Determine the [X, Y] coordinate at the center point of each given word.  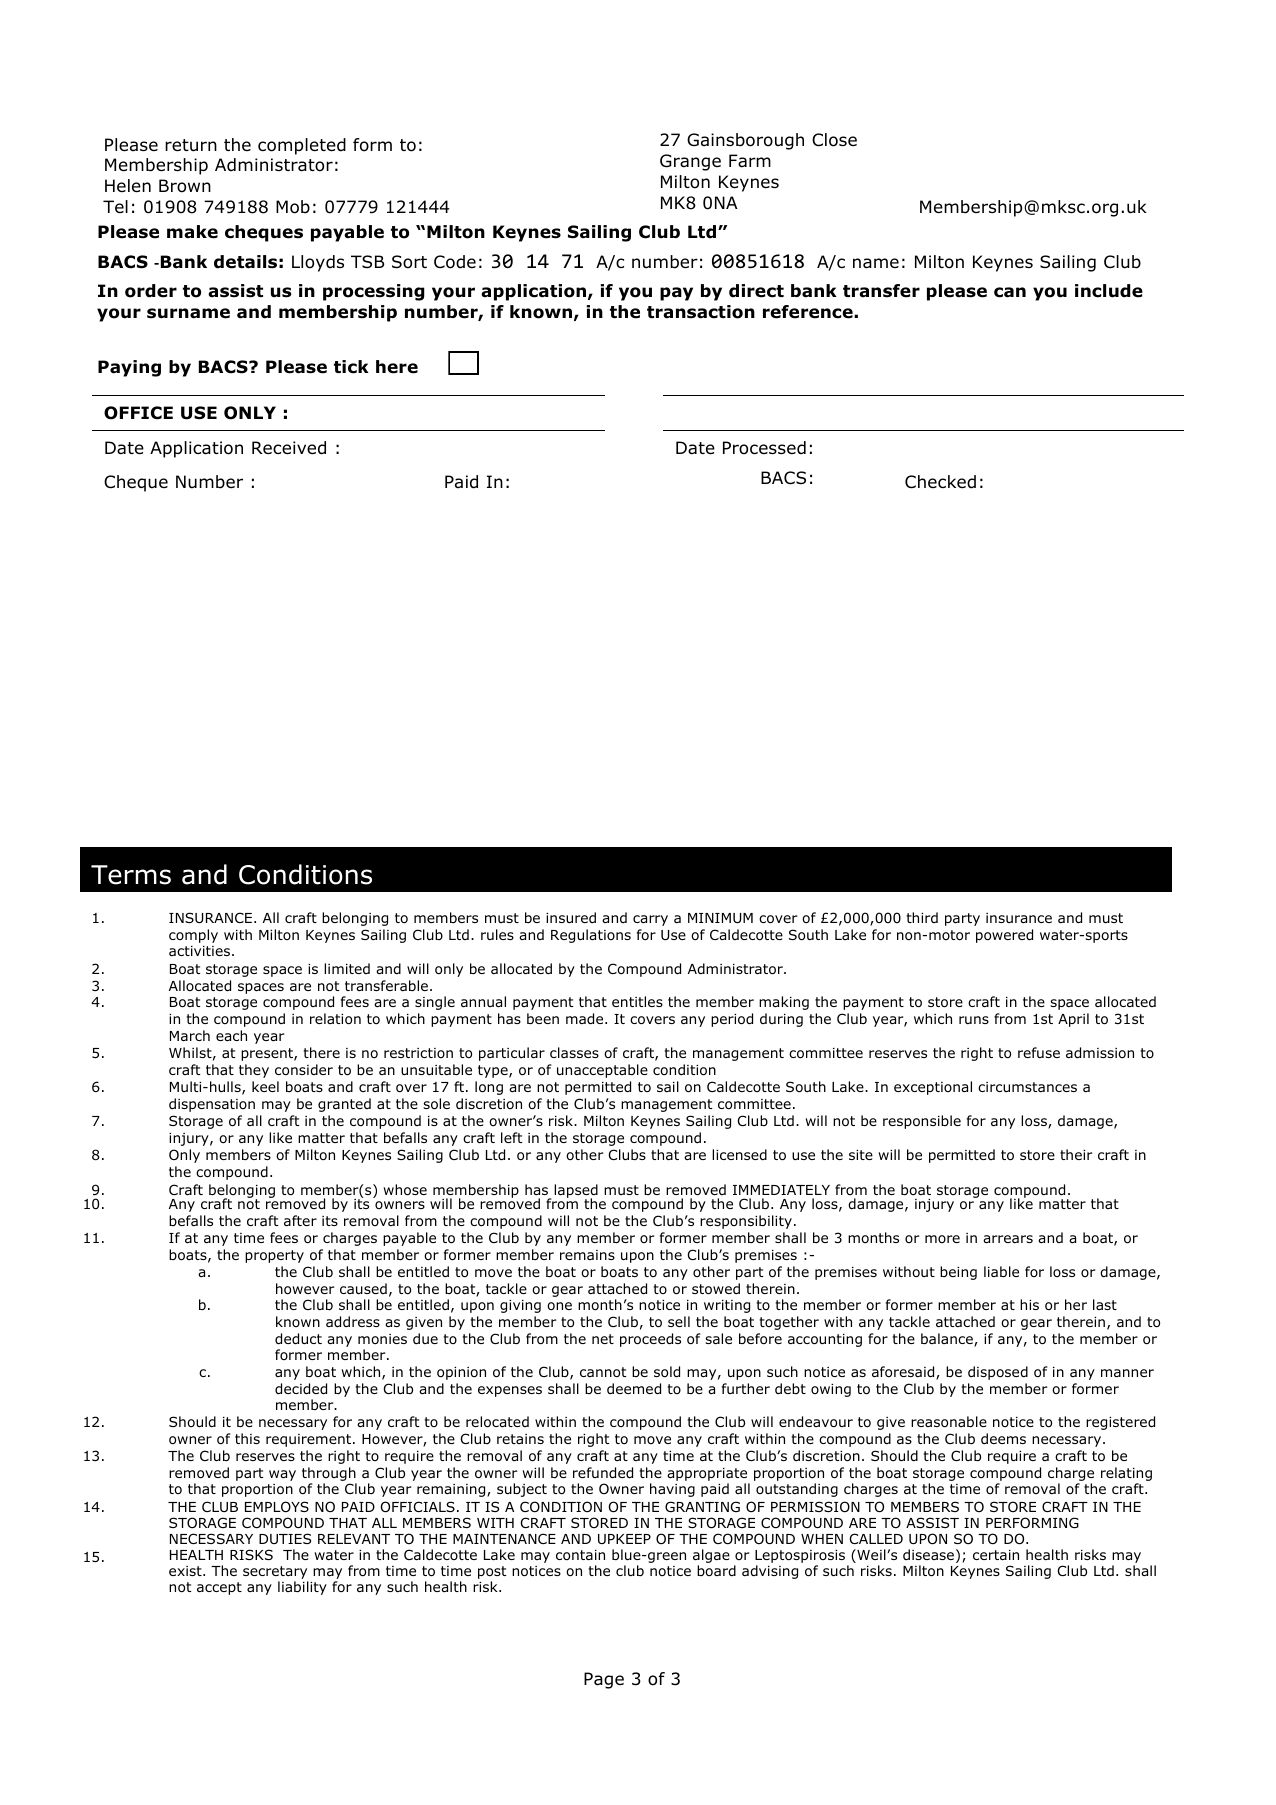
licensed [739, 1154]
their [1076, 1154]
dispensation [212, 1105]
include [1109, 291]
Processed [764, 448]
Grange [690, 162]
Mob [293, 207]
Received [289, 448]
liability [302, 1588]
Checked [940, 482]
